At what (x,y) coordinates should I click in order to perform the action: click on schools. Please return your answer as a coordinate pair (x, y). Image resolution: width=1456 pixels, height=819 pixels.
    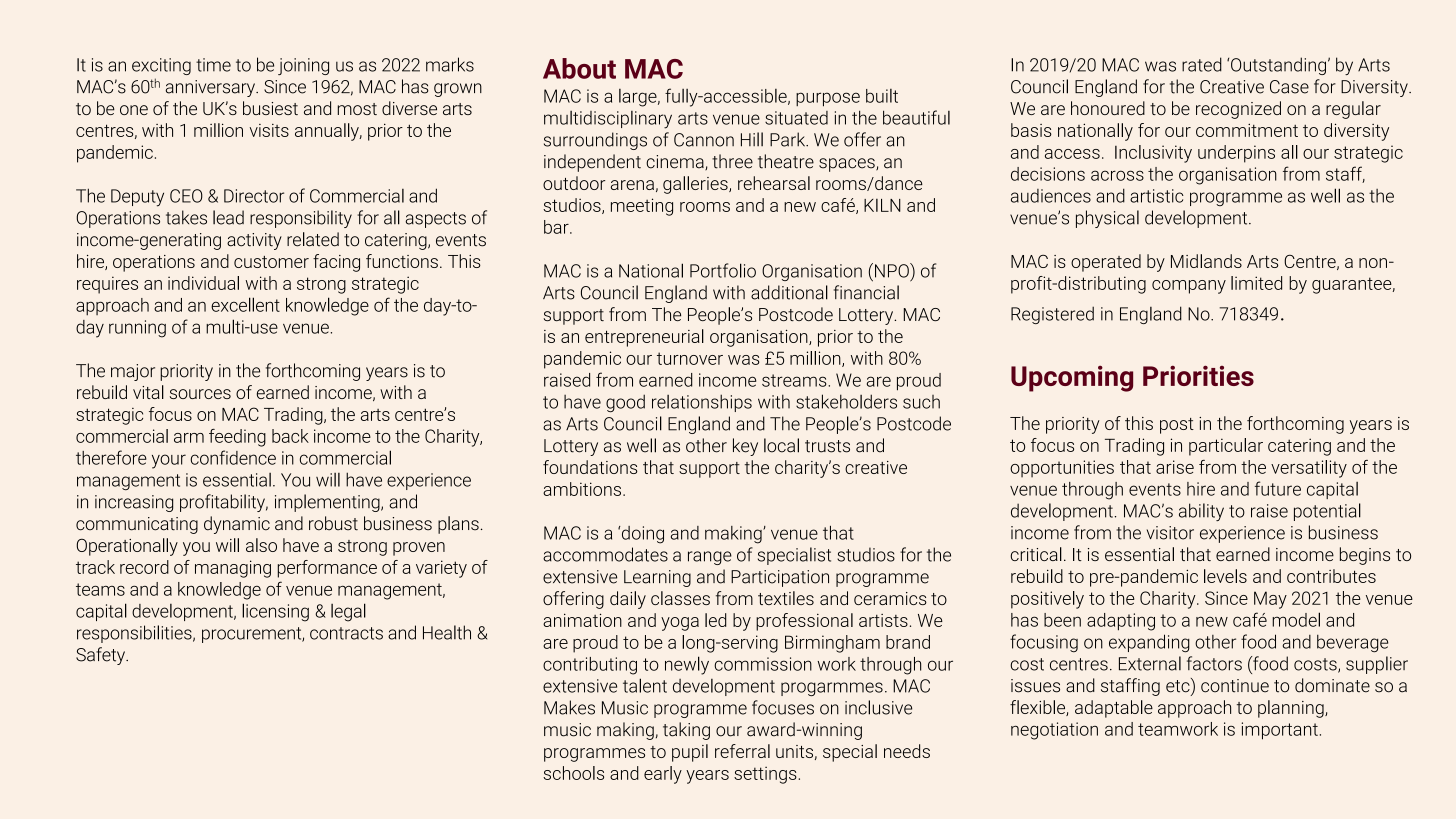
    Looking at the image, I should click on (573, 773).
